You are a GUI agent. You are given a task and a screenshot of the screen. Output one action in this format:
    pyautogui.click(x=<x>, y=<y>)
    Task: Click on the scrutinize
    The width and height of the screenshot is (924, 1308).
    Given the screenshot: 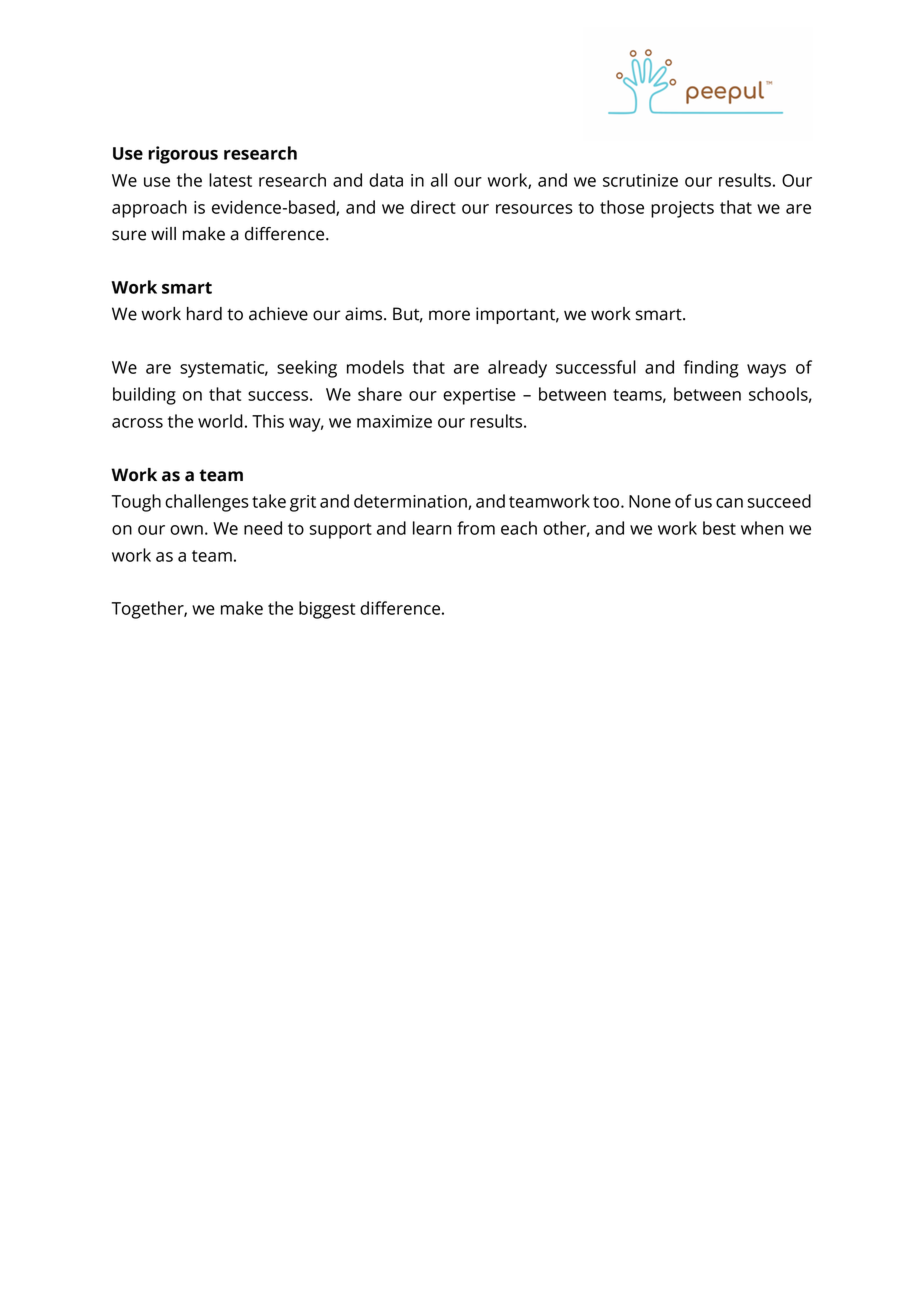 What is the action you would take?
    pyautogui.click(x=640, y=180)
